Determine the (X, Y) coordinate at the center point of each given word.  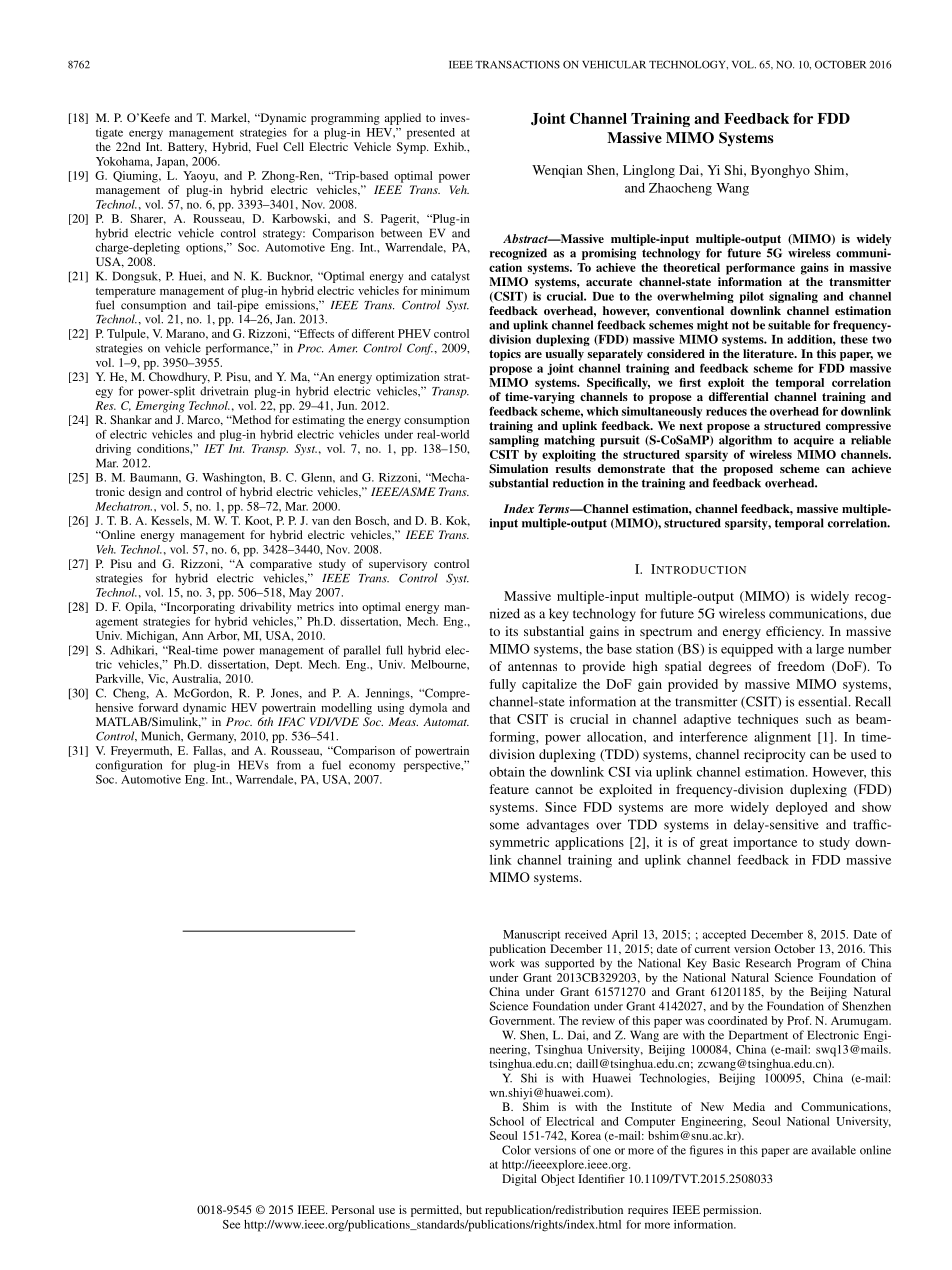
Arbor (223, 636)
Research (768, 963)
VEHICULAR (614, 64)
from (289, 765)
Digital (519, 1180)
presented (431, 134)
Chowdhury (179, 378)
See (231, 1224)
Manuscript (531, 936)
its (511, 631)
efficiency (795, 632)
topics (505, 355)
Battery (187, 148)
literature (769, 353)
